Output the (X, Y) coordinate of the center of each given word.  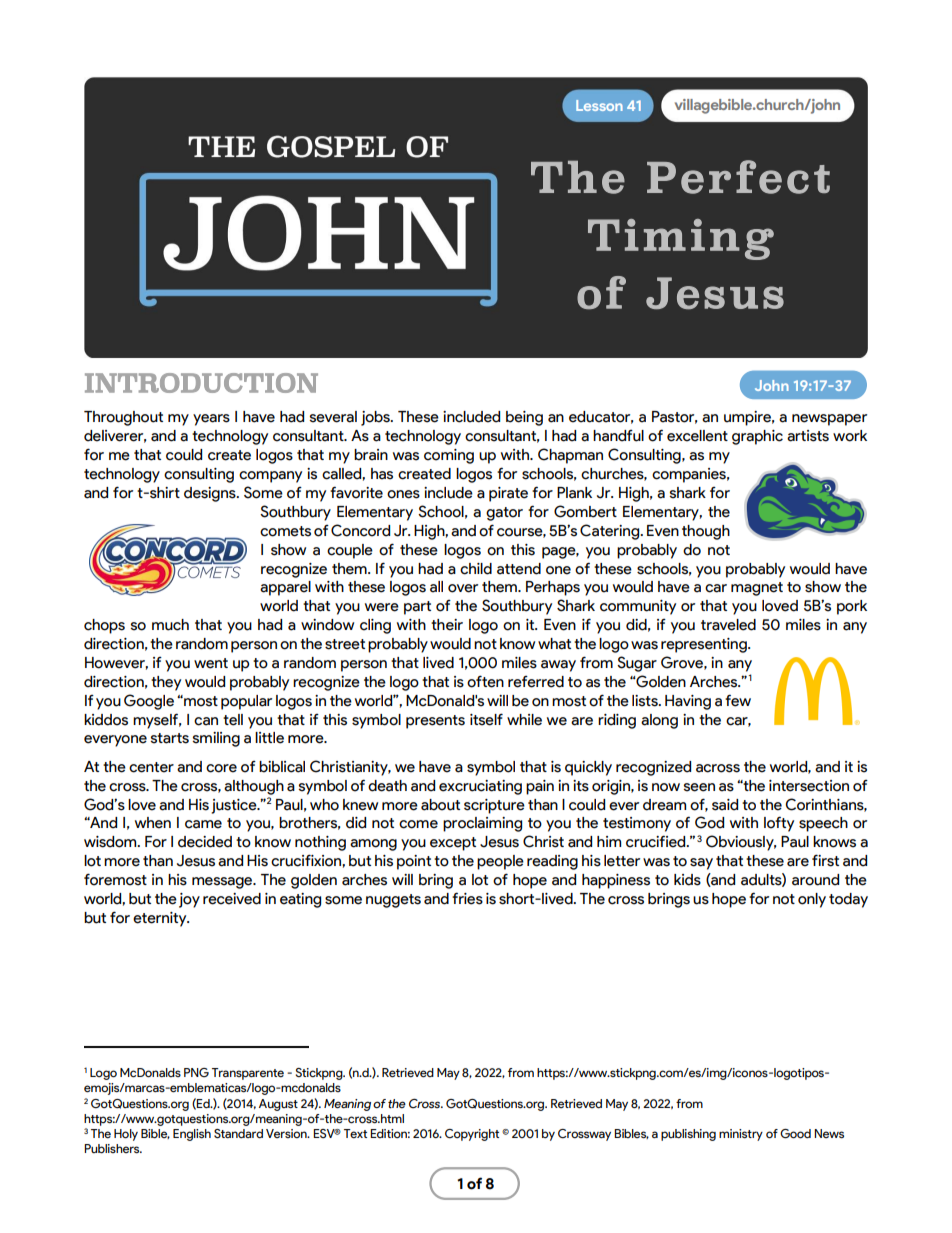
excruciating (480, 787)
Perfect (738, 177)
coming (449, 456)
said (725, 805)
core (221, 768)
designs (211, 494)
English (192, 1135)
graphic (757, 437)
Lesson (599, 105)
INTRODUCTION (201, 383)
